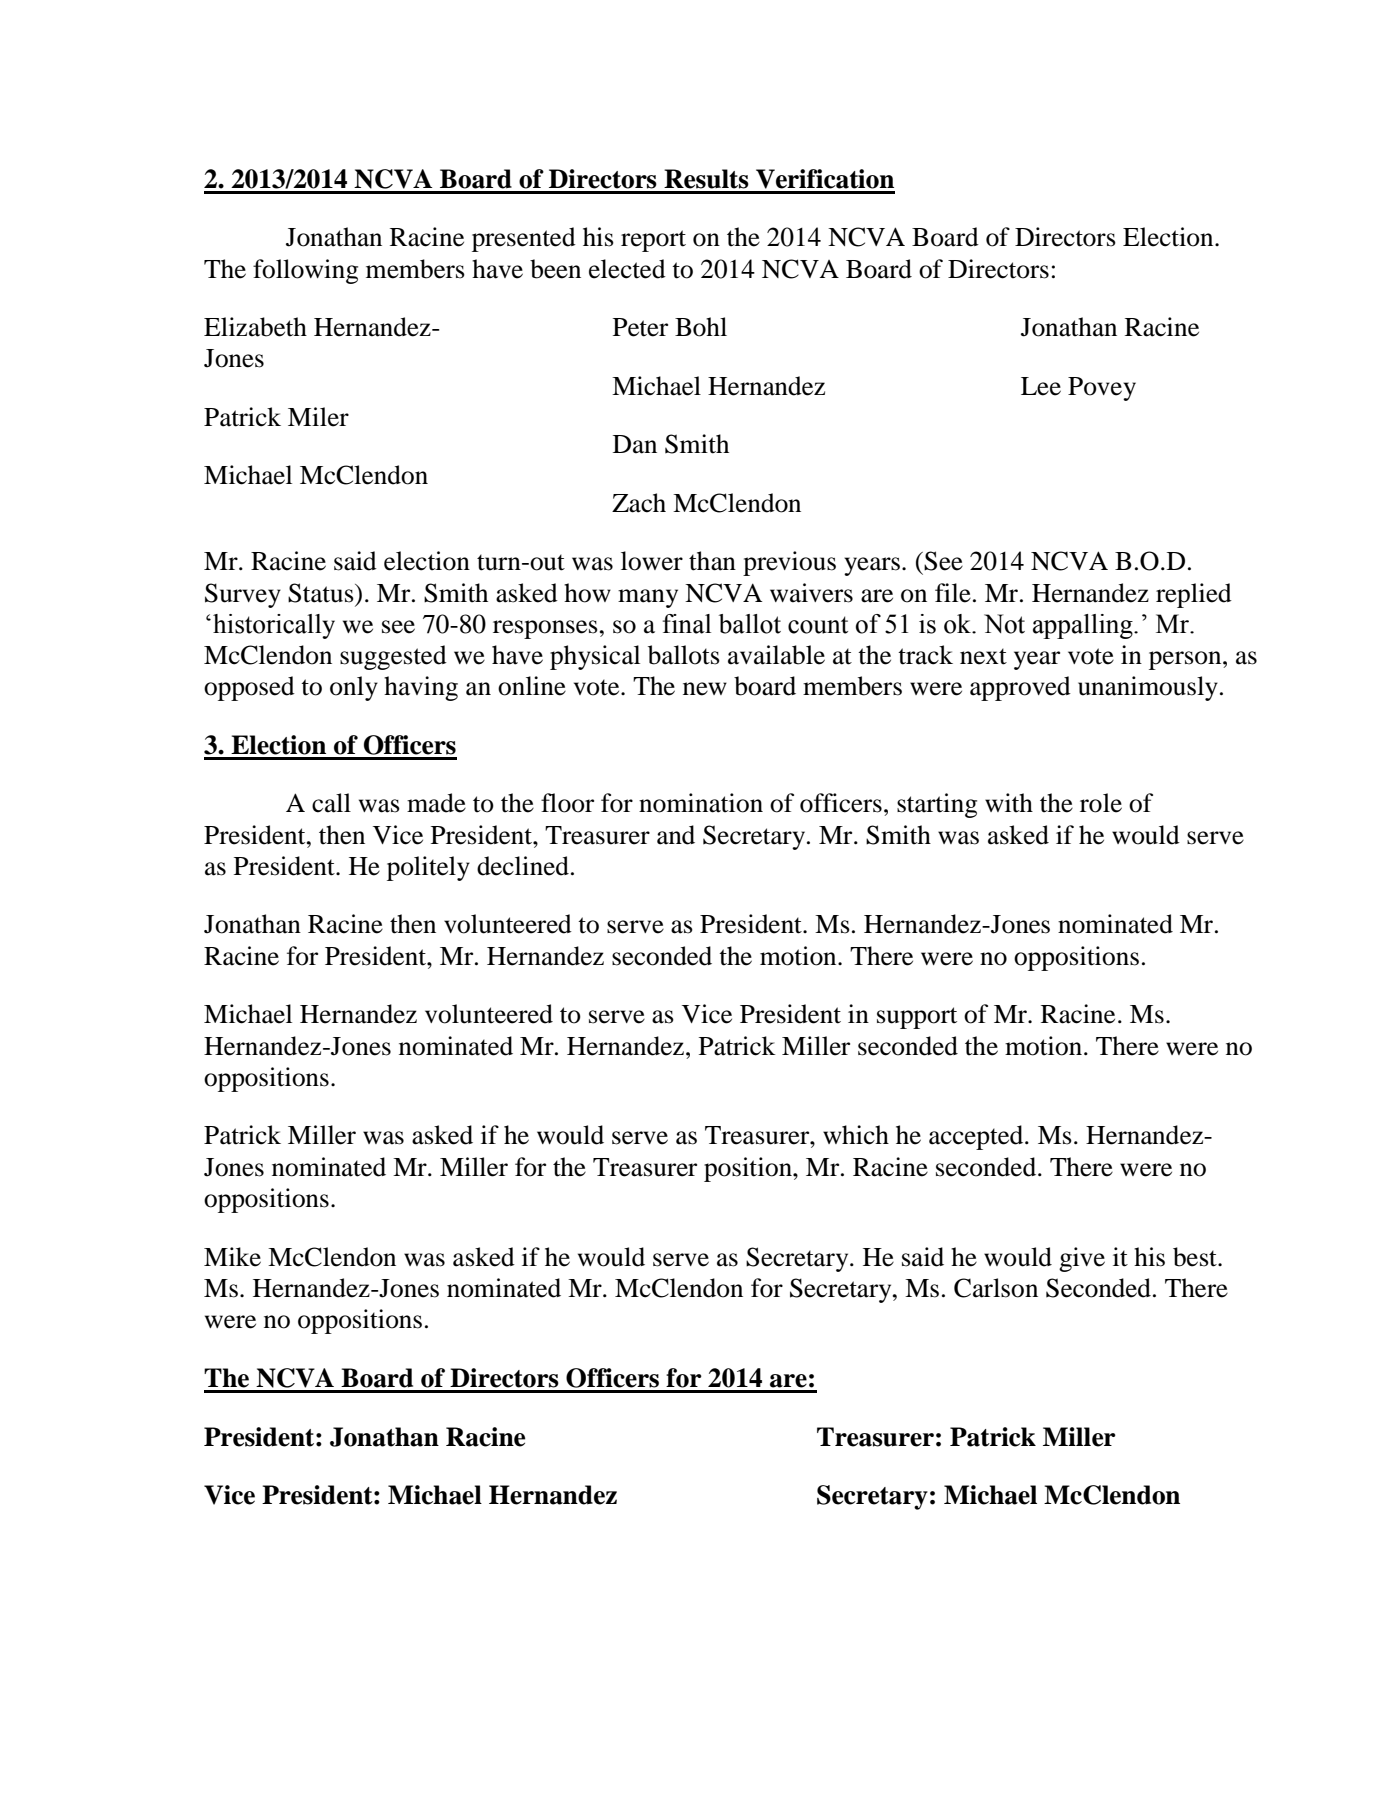 The image size is (1388, 1796). Describe the element at coordinates (653, 241) in the document. I see `report` at that location.
